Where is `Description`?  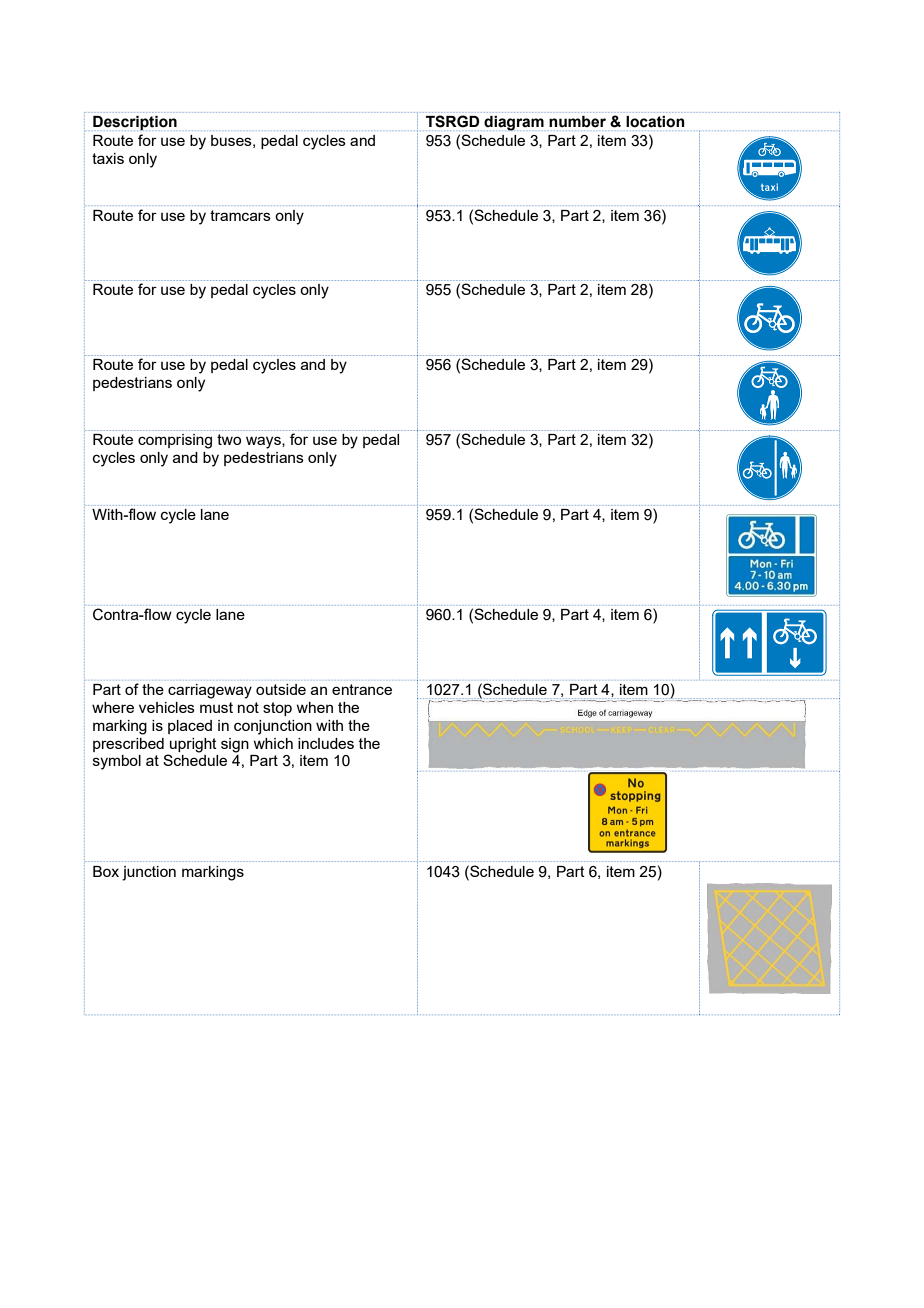
Description is located at coordinates (135, 123).
